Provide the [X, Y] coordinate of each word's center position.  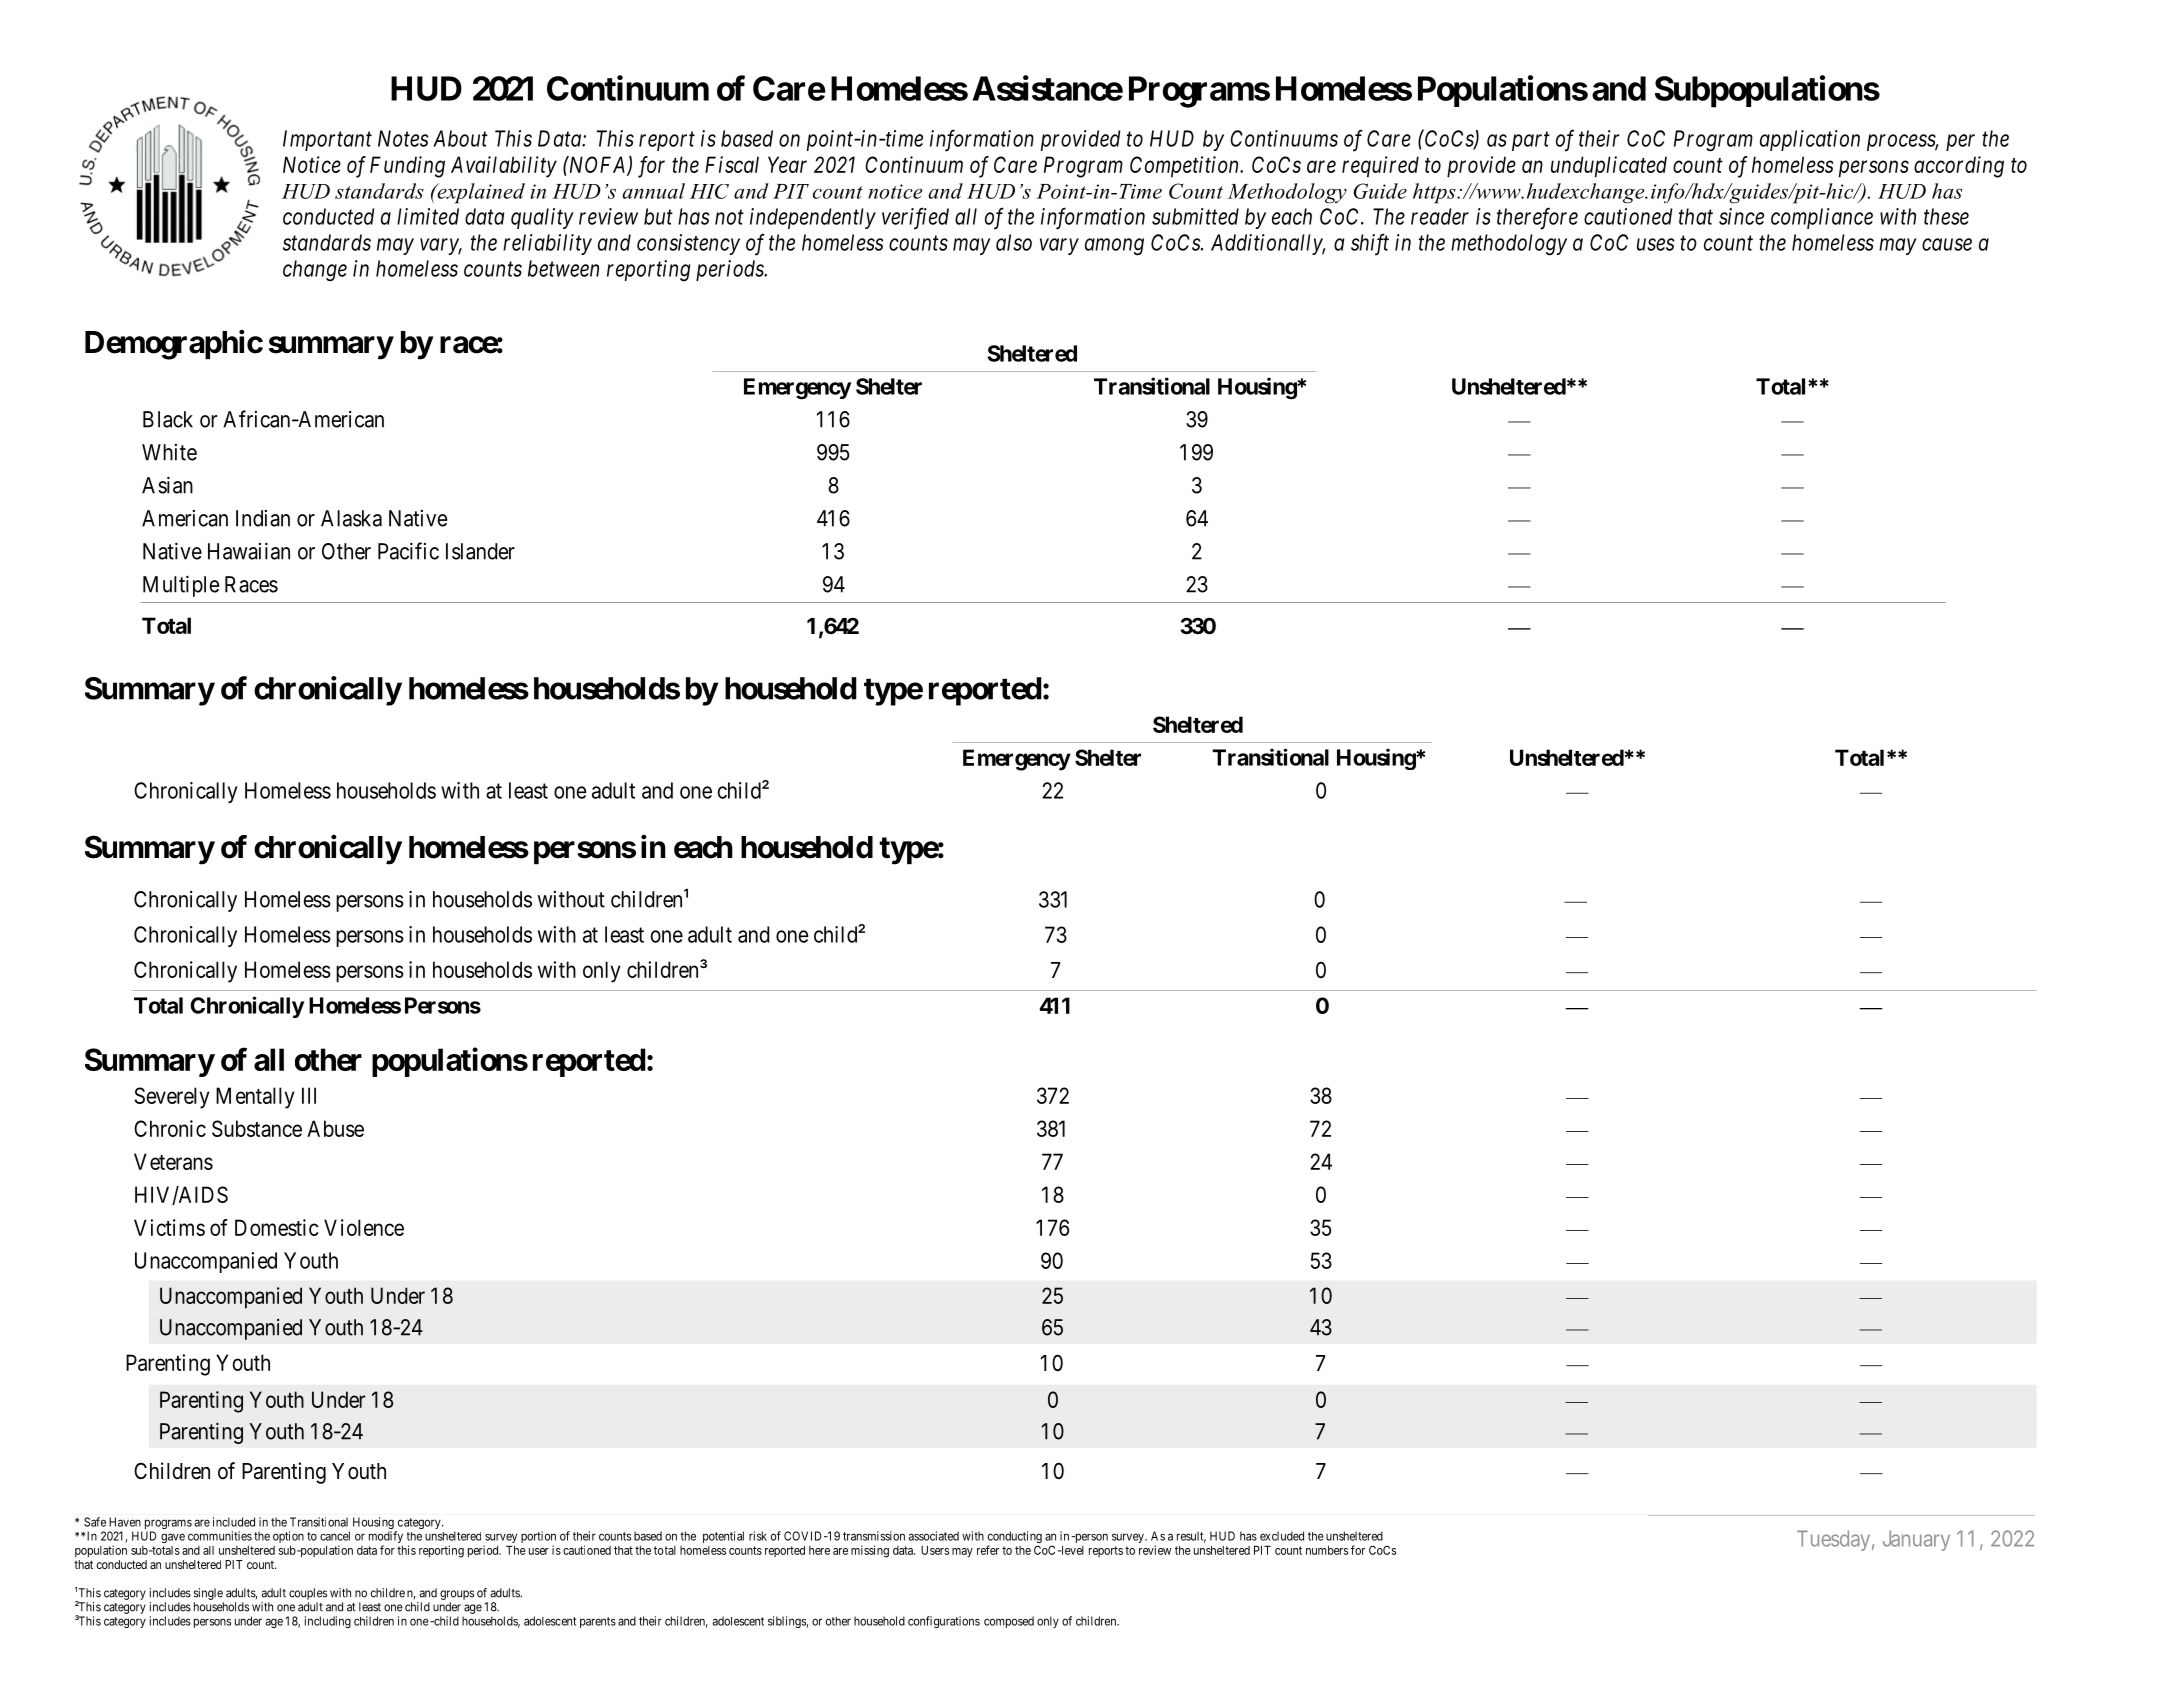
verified [915, 218]
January [1916, 1540]
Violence [364, 1227]
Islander [480, 551]
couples [308, 1594]
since [1741, 216]
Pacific [408, 551]
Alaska [351, 518]
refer [988, 1550]
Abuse [335, 1128]
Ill [309, 1095]
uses [1656, 244]
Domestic [277, 1227]
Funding [407, 167]
